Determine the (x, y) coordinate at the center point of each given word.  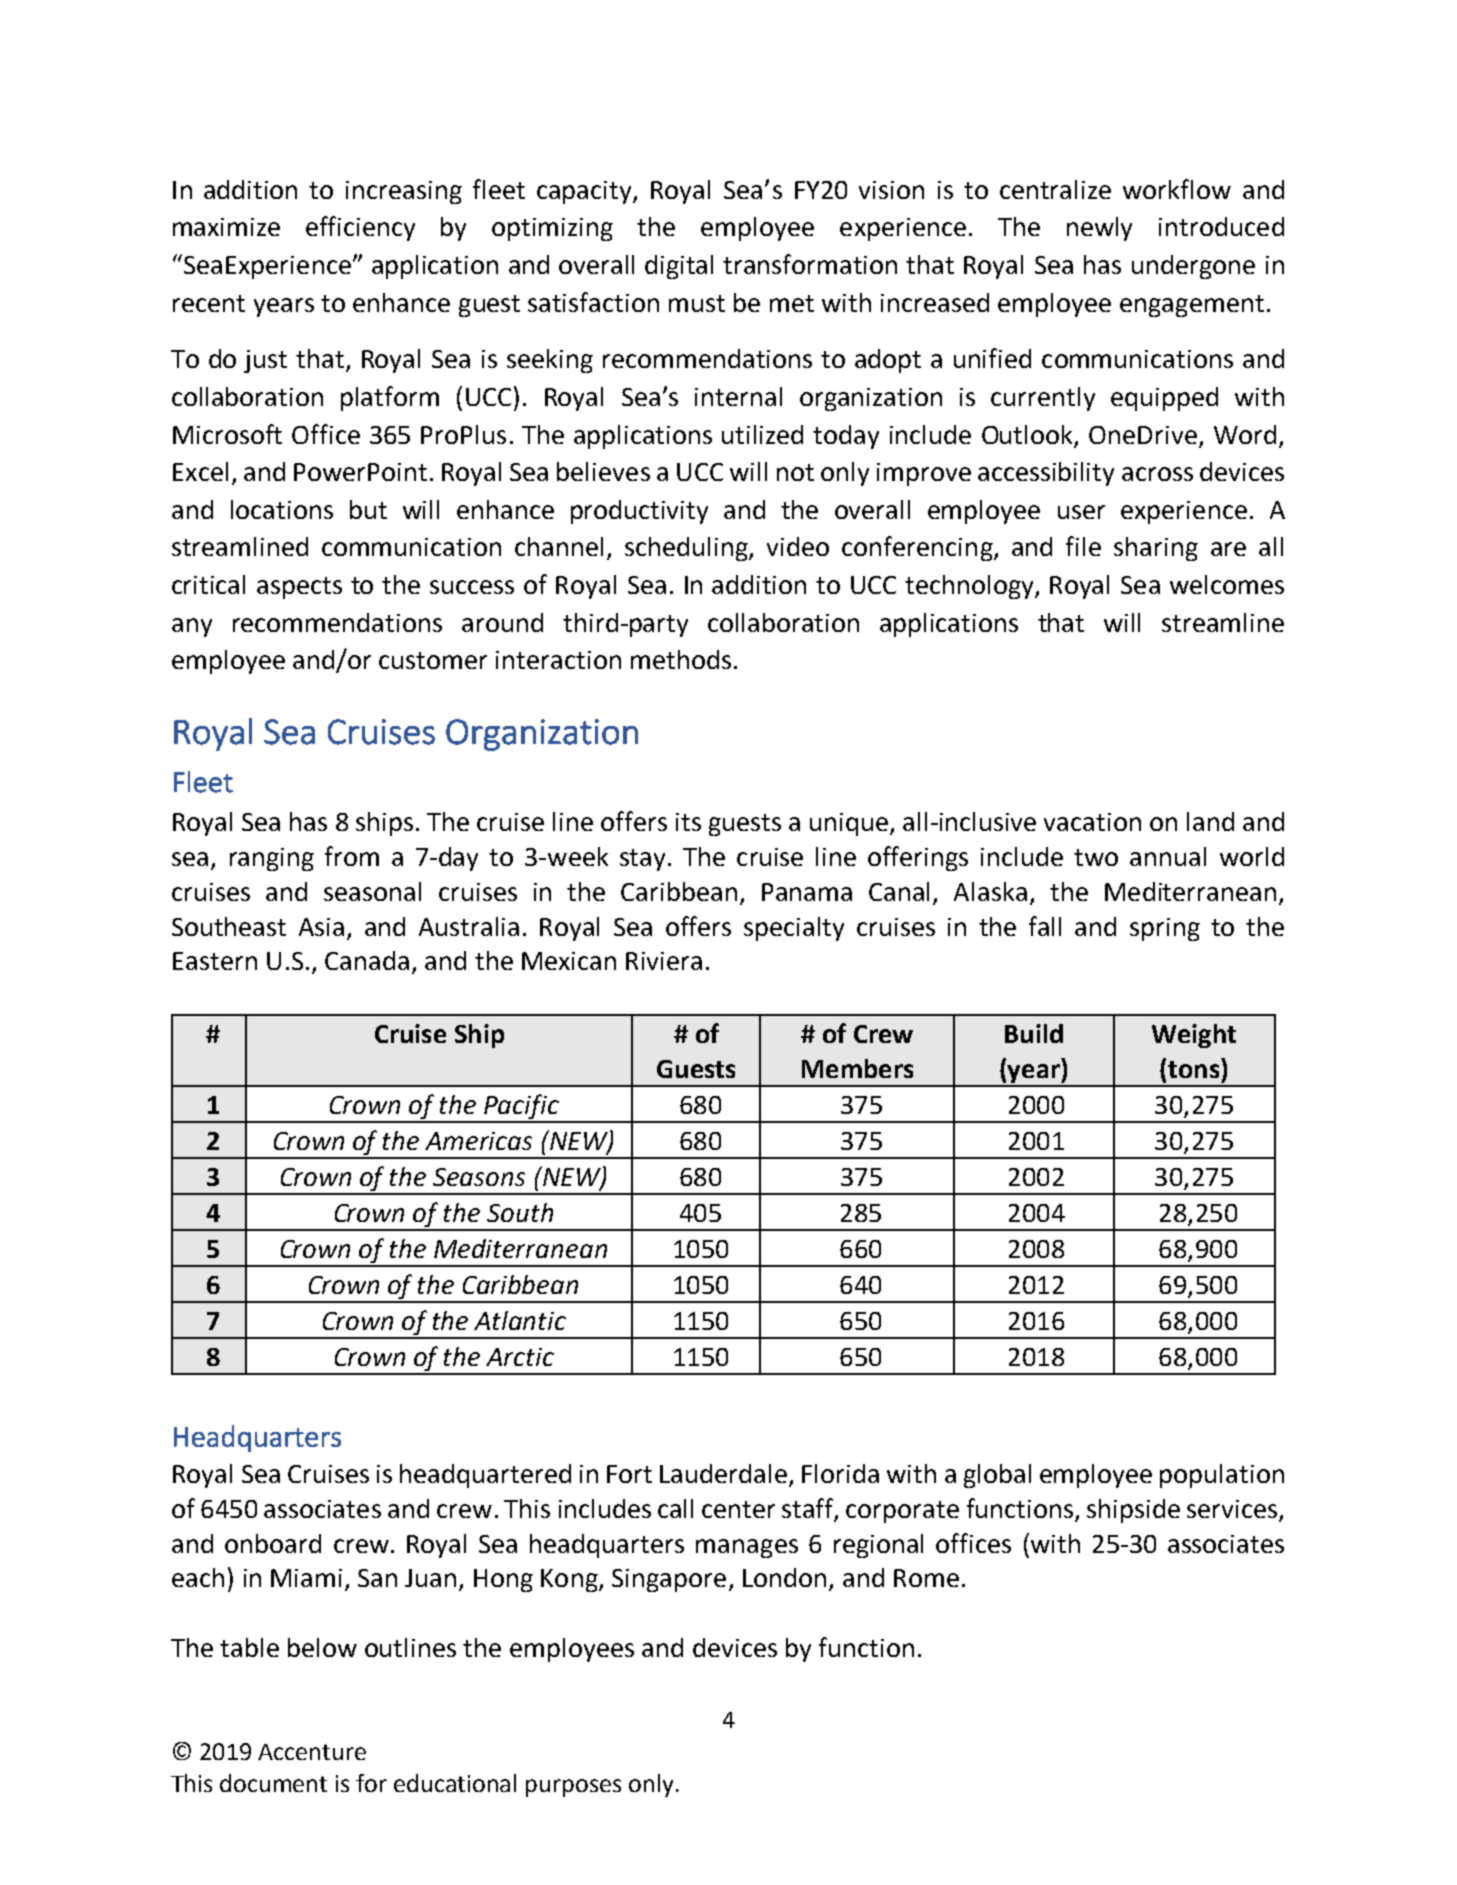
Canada (367, 960)
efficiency (360, 228)
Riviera (664, 961)
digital (679, 267)
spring (1165, 929)
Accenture (312, 1752)
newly (1099, 229)
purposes (573, 1788)
